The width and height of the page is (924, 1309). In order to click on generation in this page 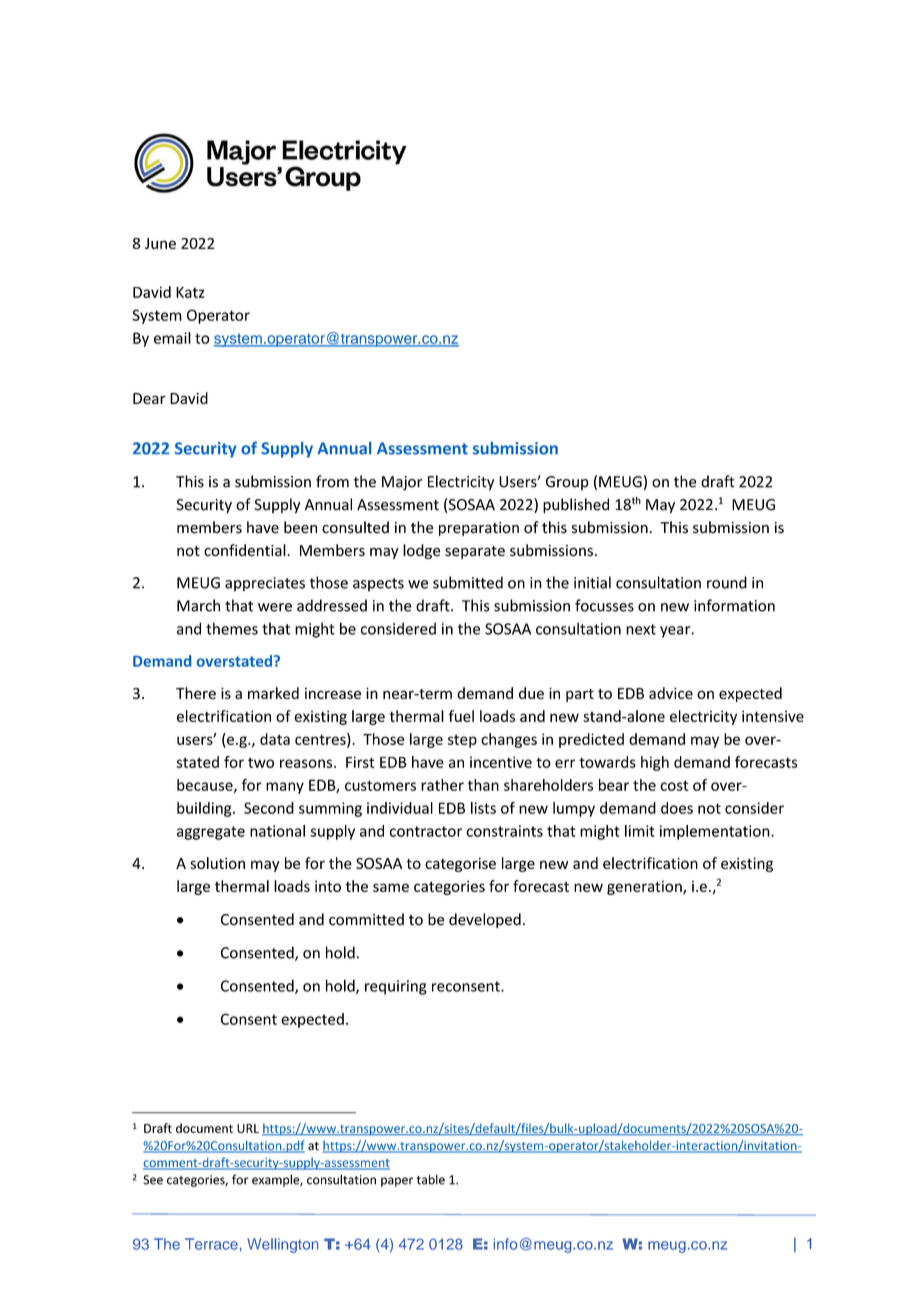, I will do `click(645, 887)`.
